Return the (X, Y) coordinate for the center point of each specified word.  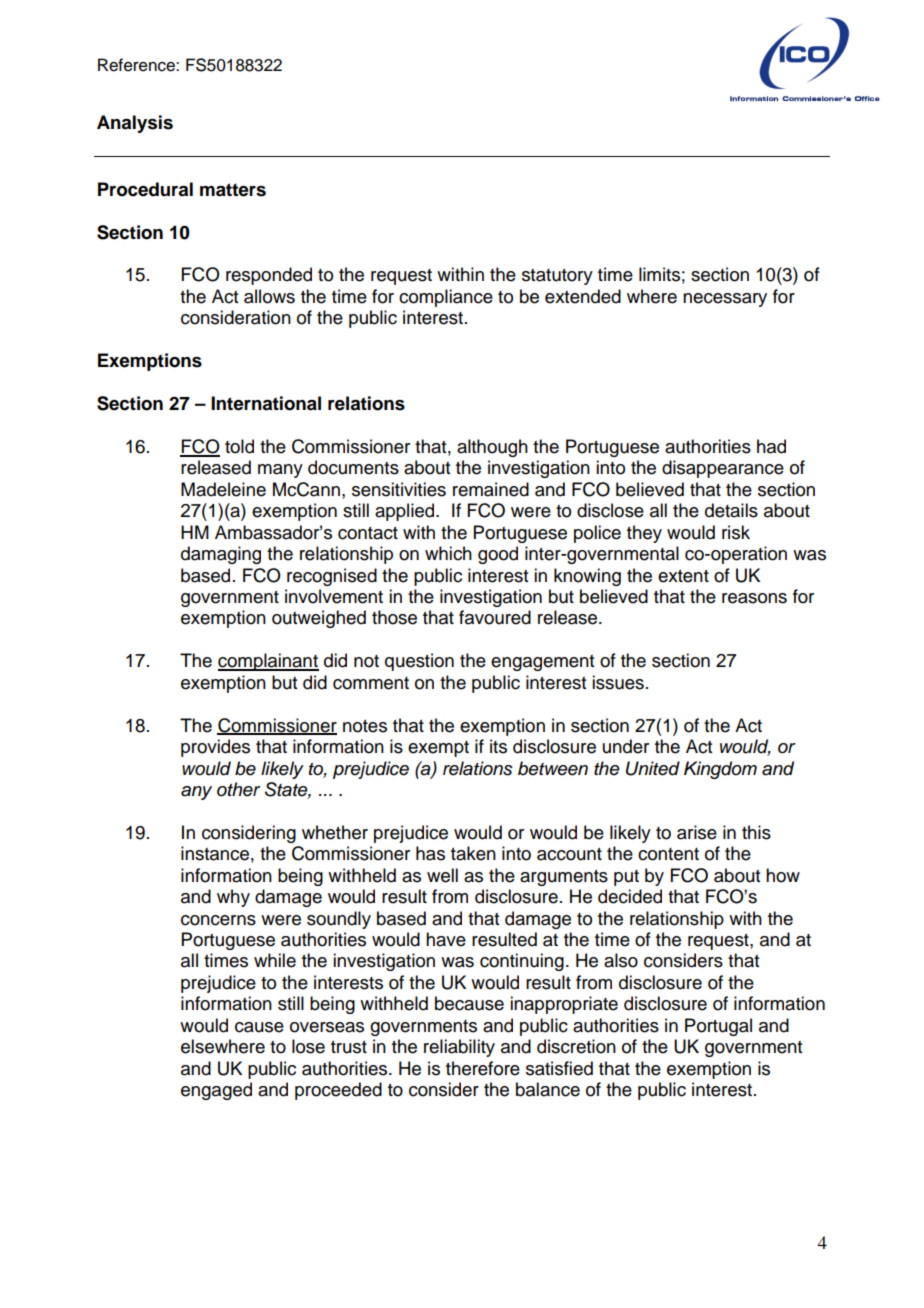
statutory (557, 277)
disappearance (723, 469)
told (239, 446)
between (553, 768)
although (492, 448)
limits (659, 274)
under (626, 746)
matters (233, 190)
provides (215, 748)
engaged (216, 1091)
